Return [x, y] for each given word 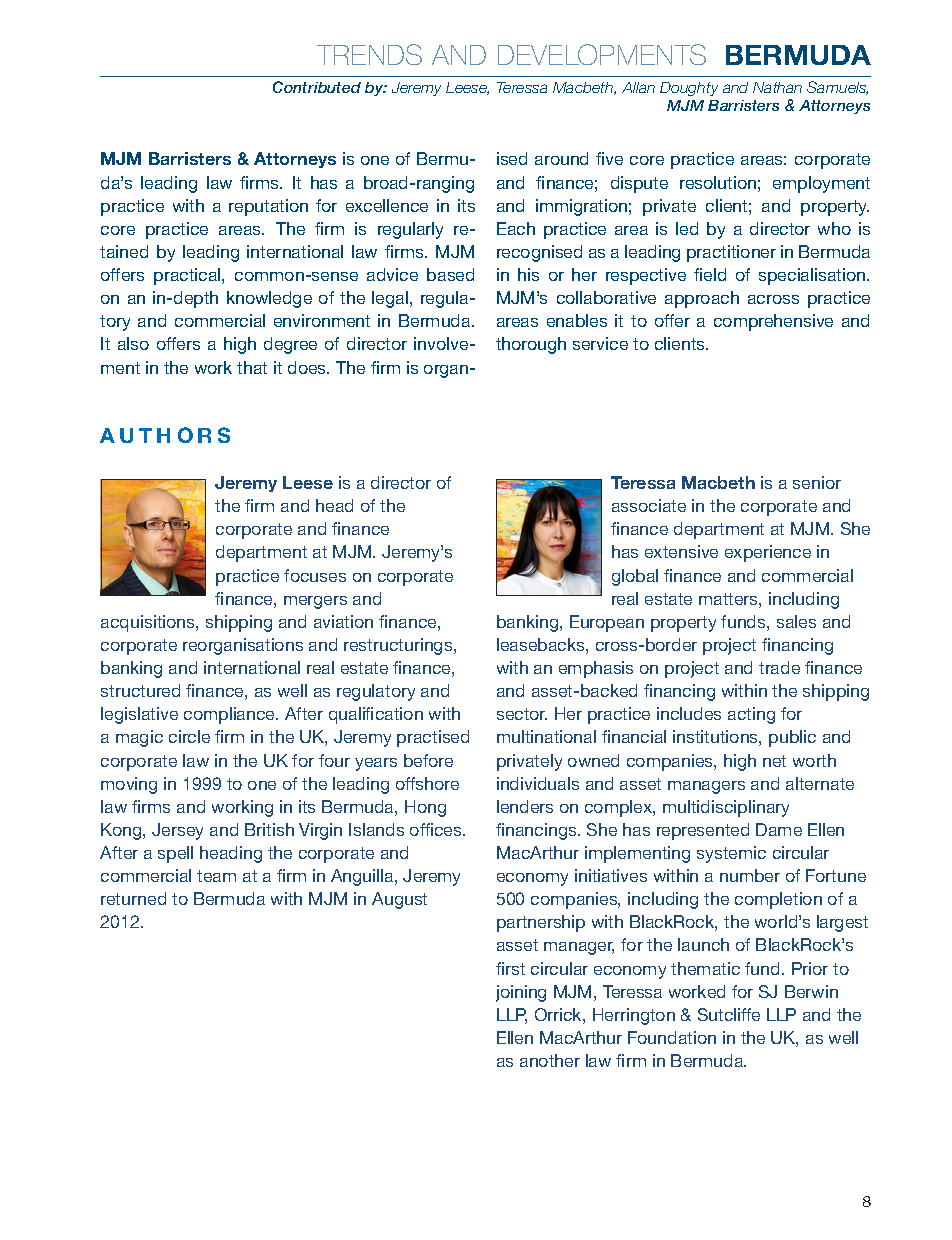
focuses [315, 575]
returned [133, 898]
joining [521, 993]
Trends [369, 54]
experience [768, 553]
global [635, 577]
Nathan [777, 87]
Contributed [317, 87]
